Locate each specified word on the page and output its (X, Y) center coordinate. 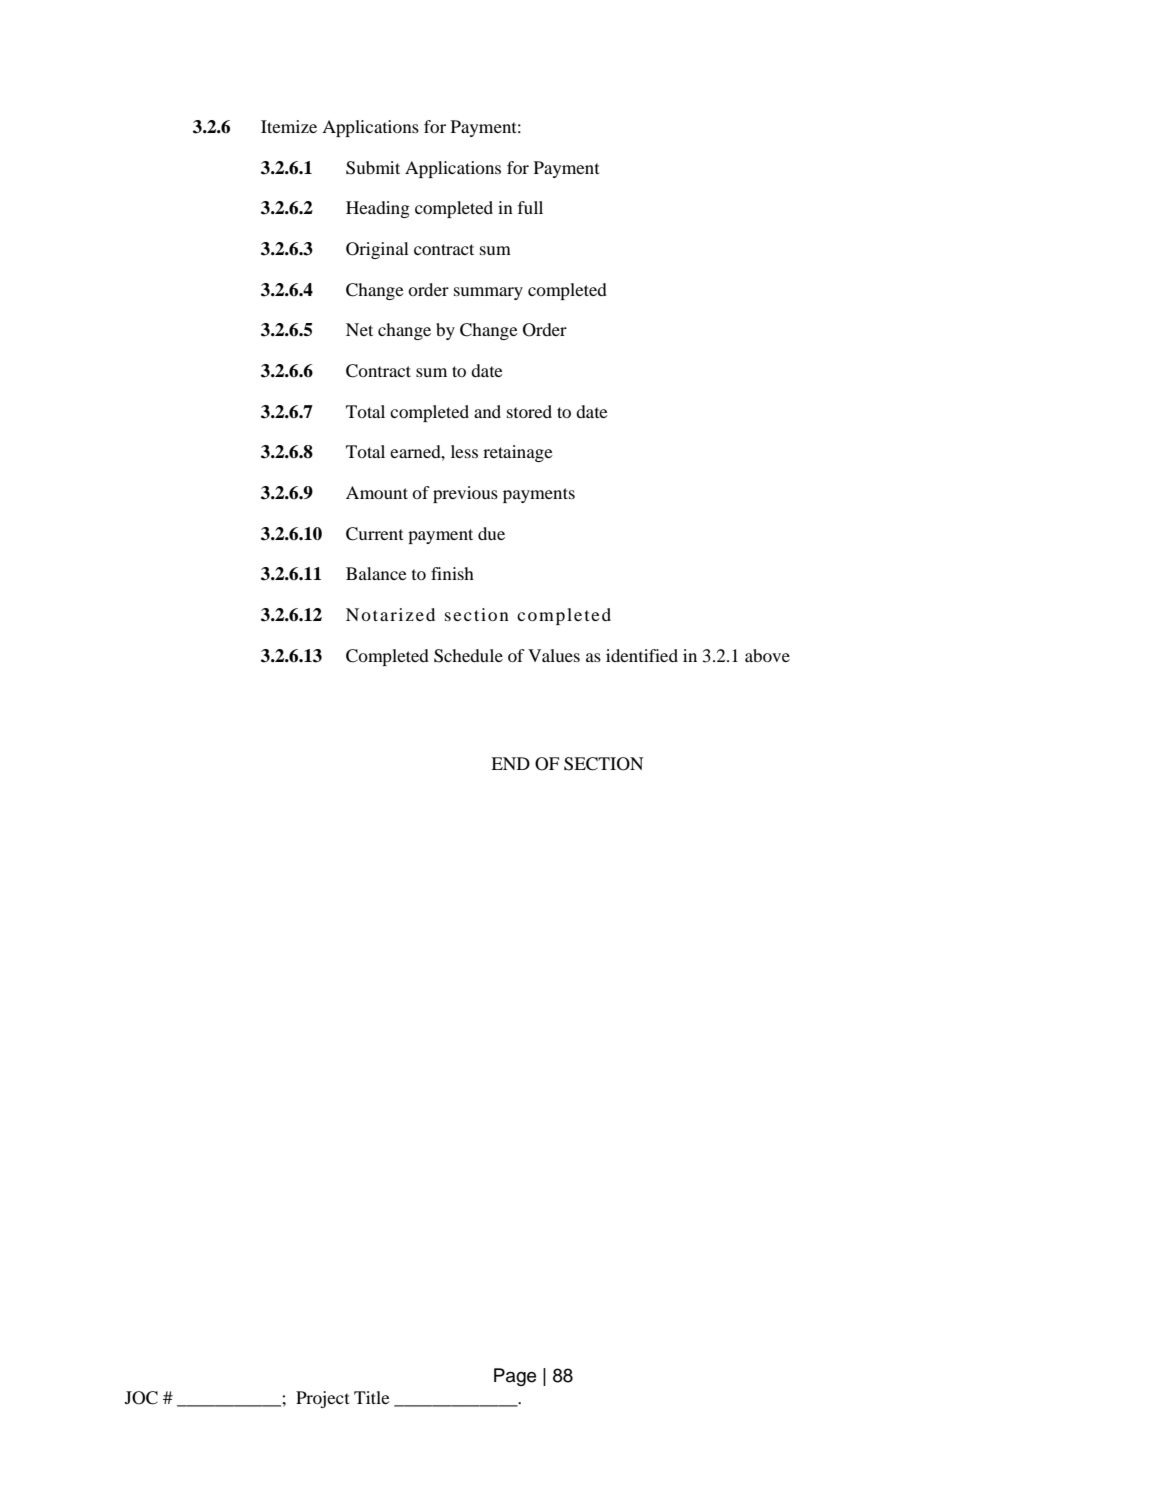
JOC (141, 1398)
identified (642, 655)
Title (372, 1397)
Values (554, 655)
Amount (377, 492)
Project (322, 1399)
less (464, 451)
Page (515, 1377)
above (767, 655)
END (510, 763)
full (530, 207)
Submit (373, 168)
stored (529, 411)
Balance (376, 573)
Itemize (289, 126)
